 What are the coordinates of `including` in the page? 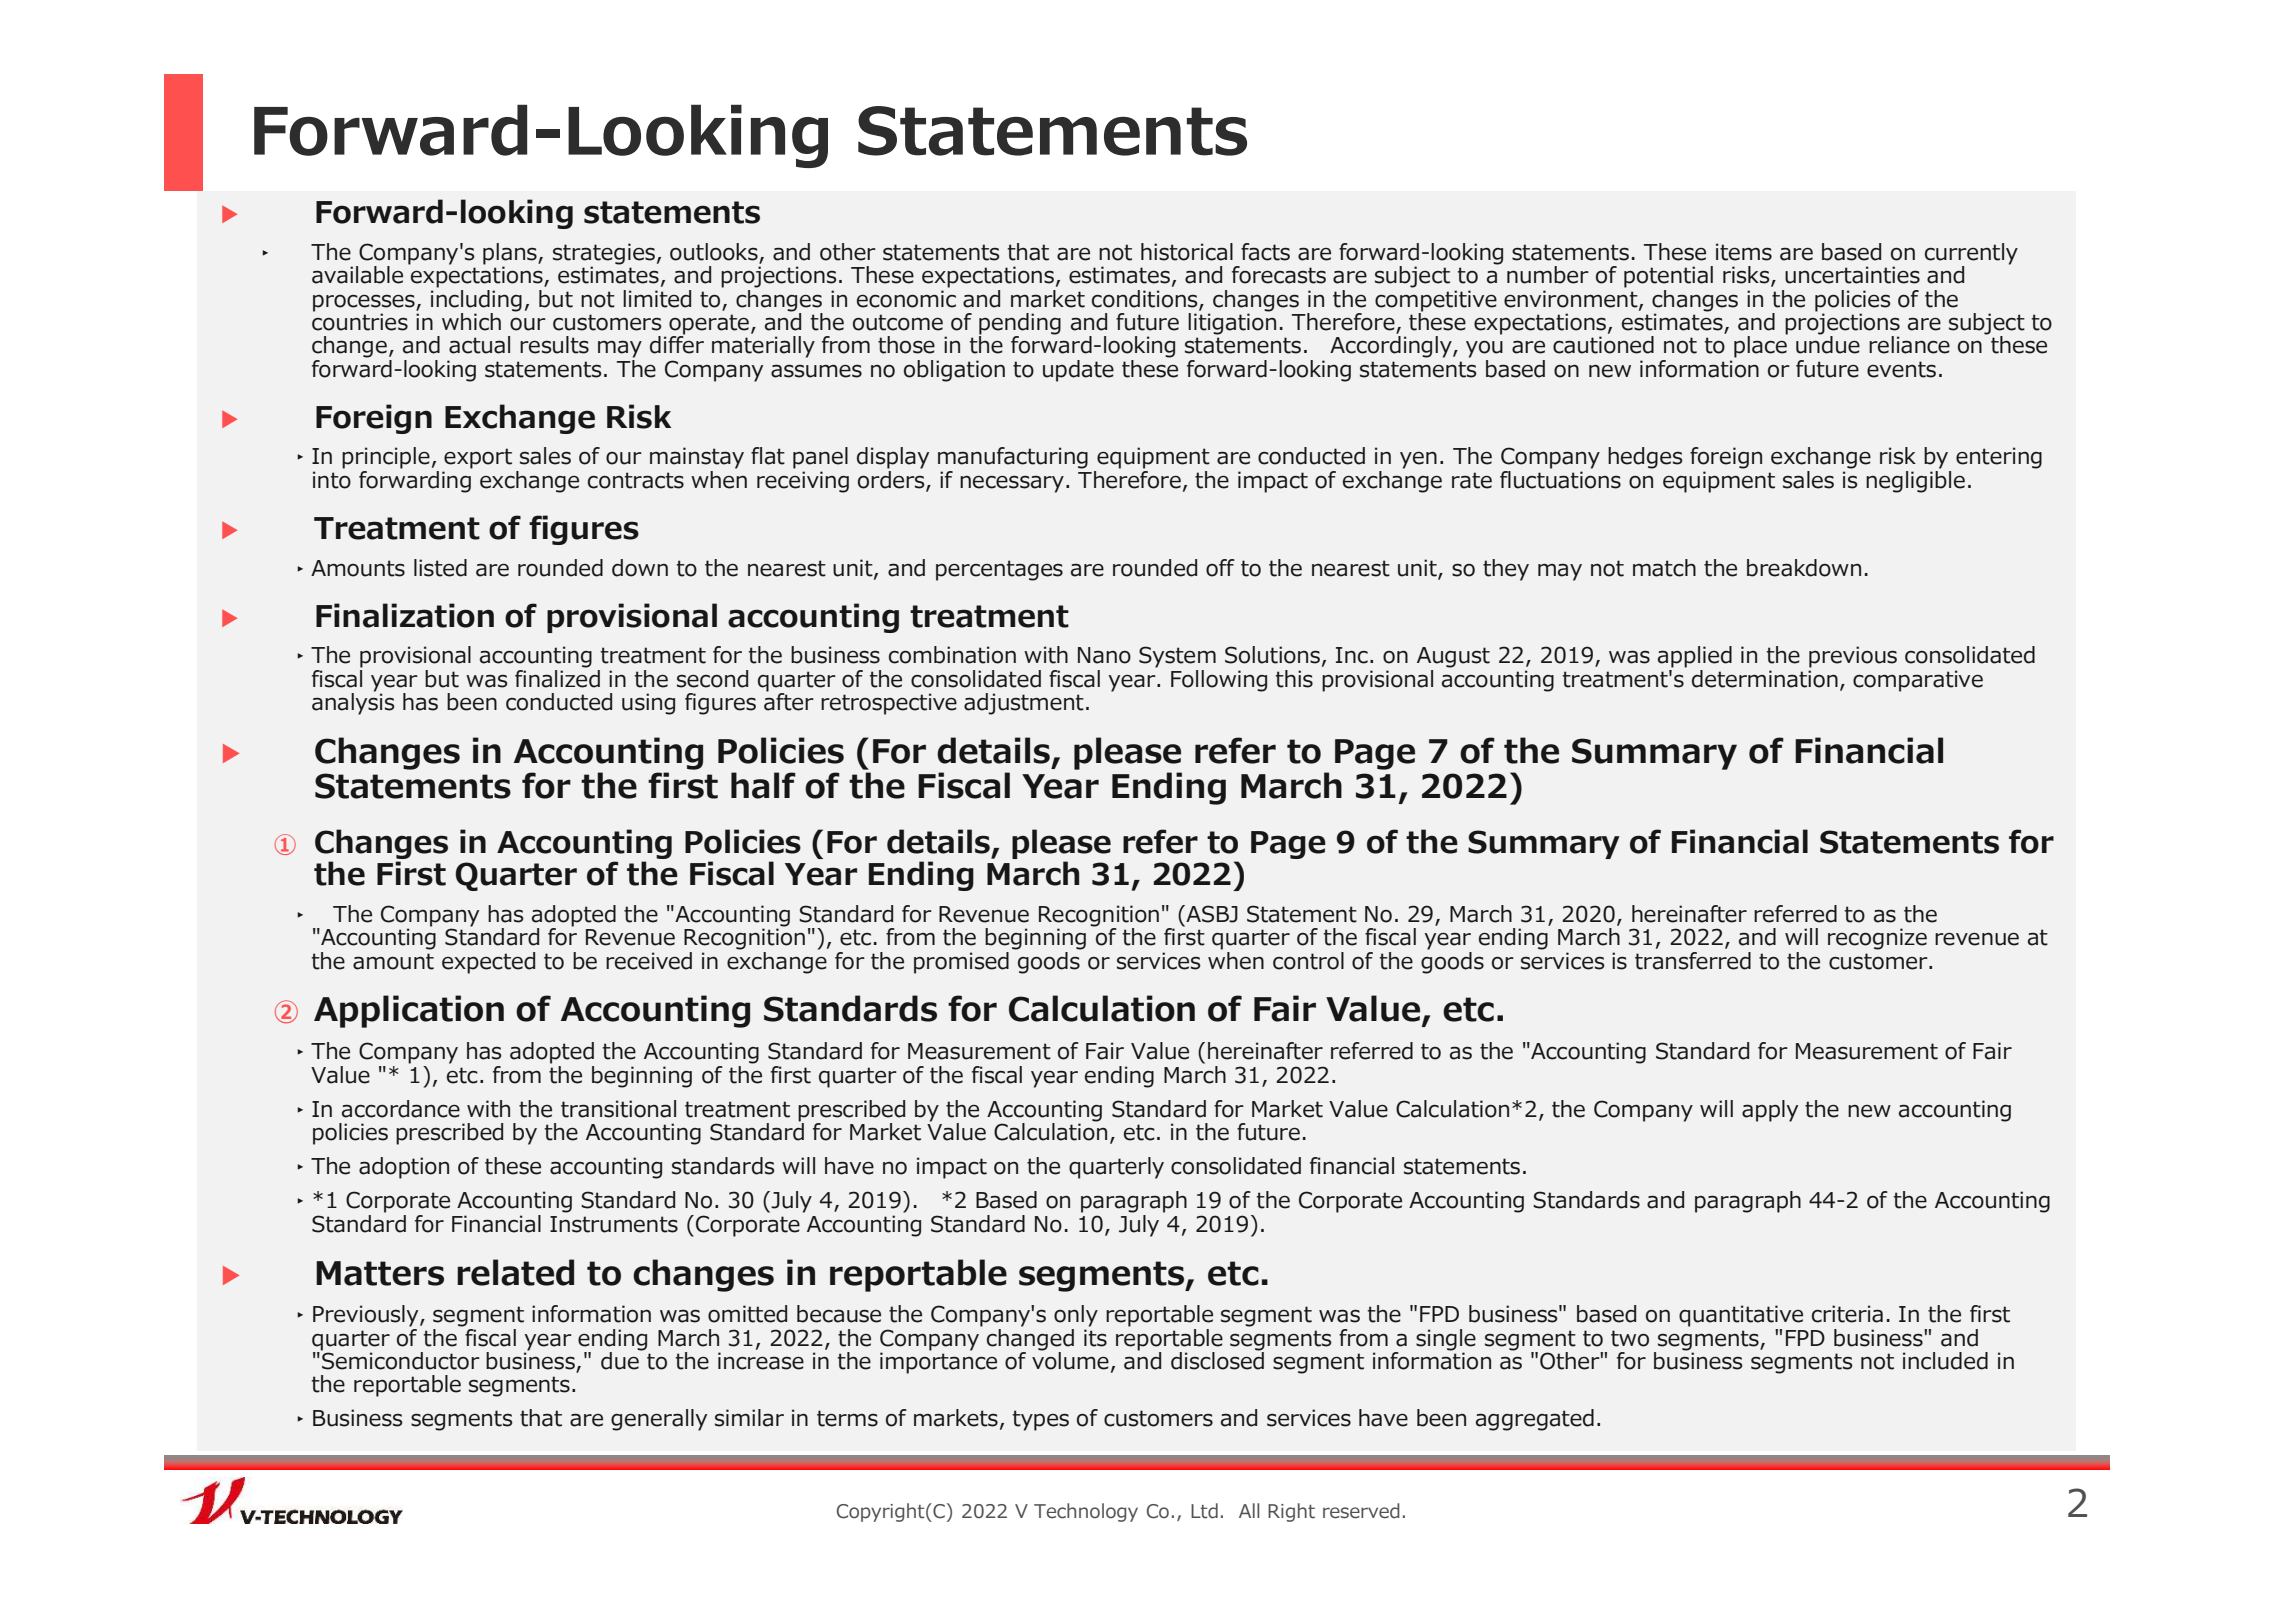 It's located at (476, 300).
